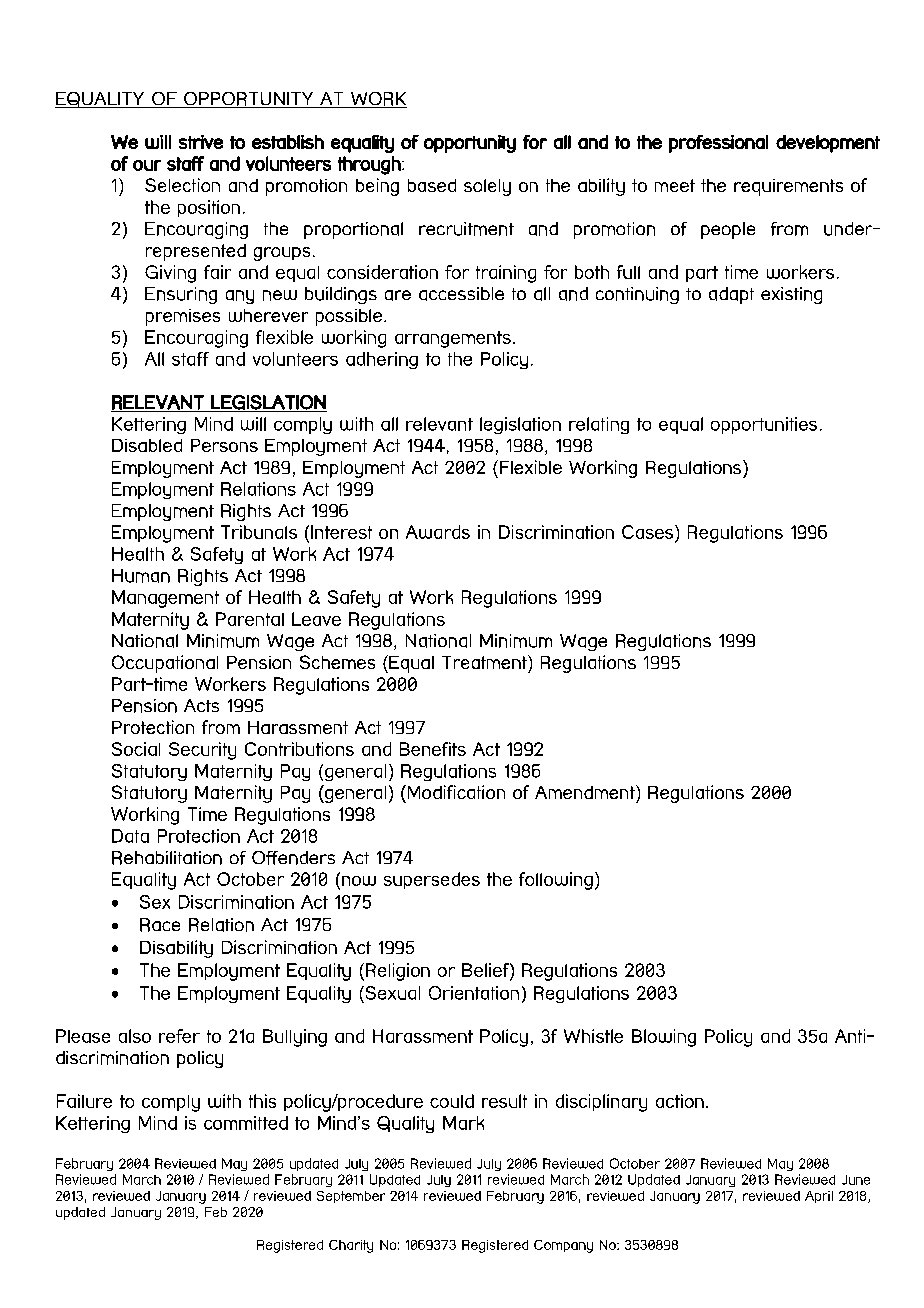  I want to click on solely, so click(487, 187).
